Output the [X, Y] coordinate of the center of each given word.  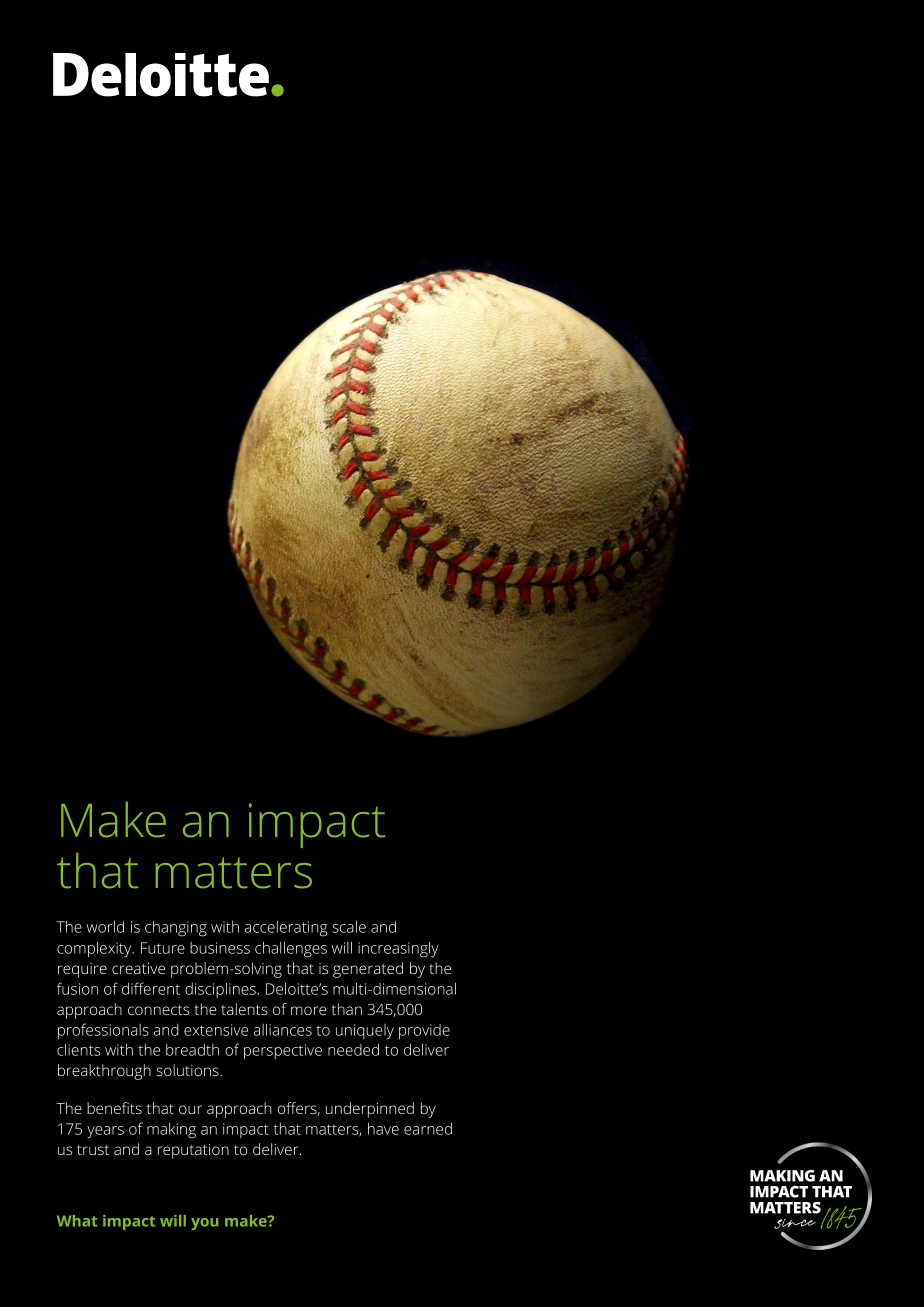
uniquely [365, 1031]
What [77, 1221]
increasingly [398, 950]
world [105, 926]
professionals [103, 1031]
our [190, 1109]
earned [428, 1129]
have [383, 1129]
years [105, 1132]
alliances [283, 1030]
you [204, 1224]
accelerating [286, 929]
